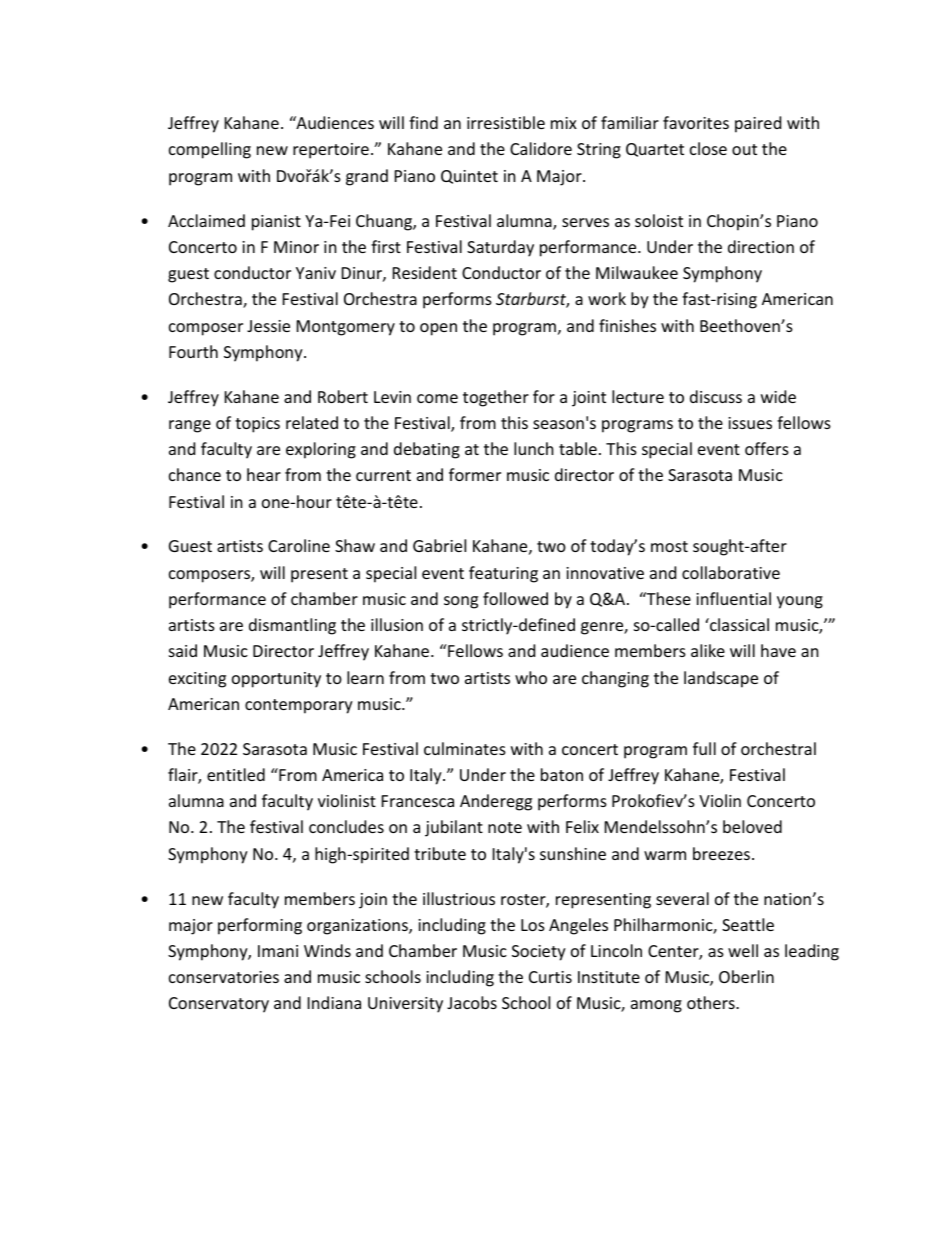 The image size is (952, 1233). Describe the element at coordinates (472, 1002) in the page. I see `Jacobs` at that location.
